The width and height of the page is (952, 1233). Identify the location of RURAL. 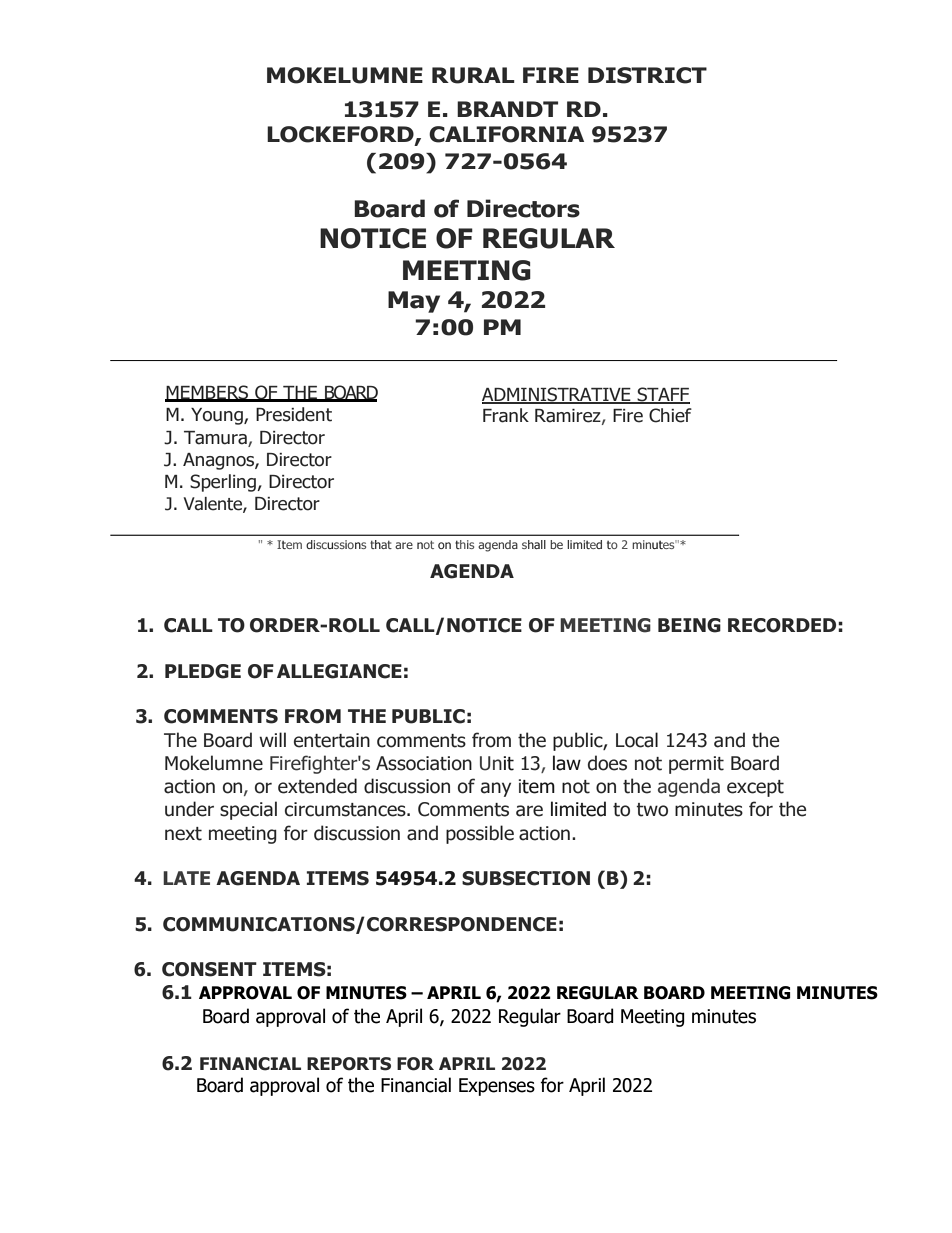
(473, 75).
